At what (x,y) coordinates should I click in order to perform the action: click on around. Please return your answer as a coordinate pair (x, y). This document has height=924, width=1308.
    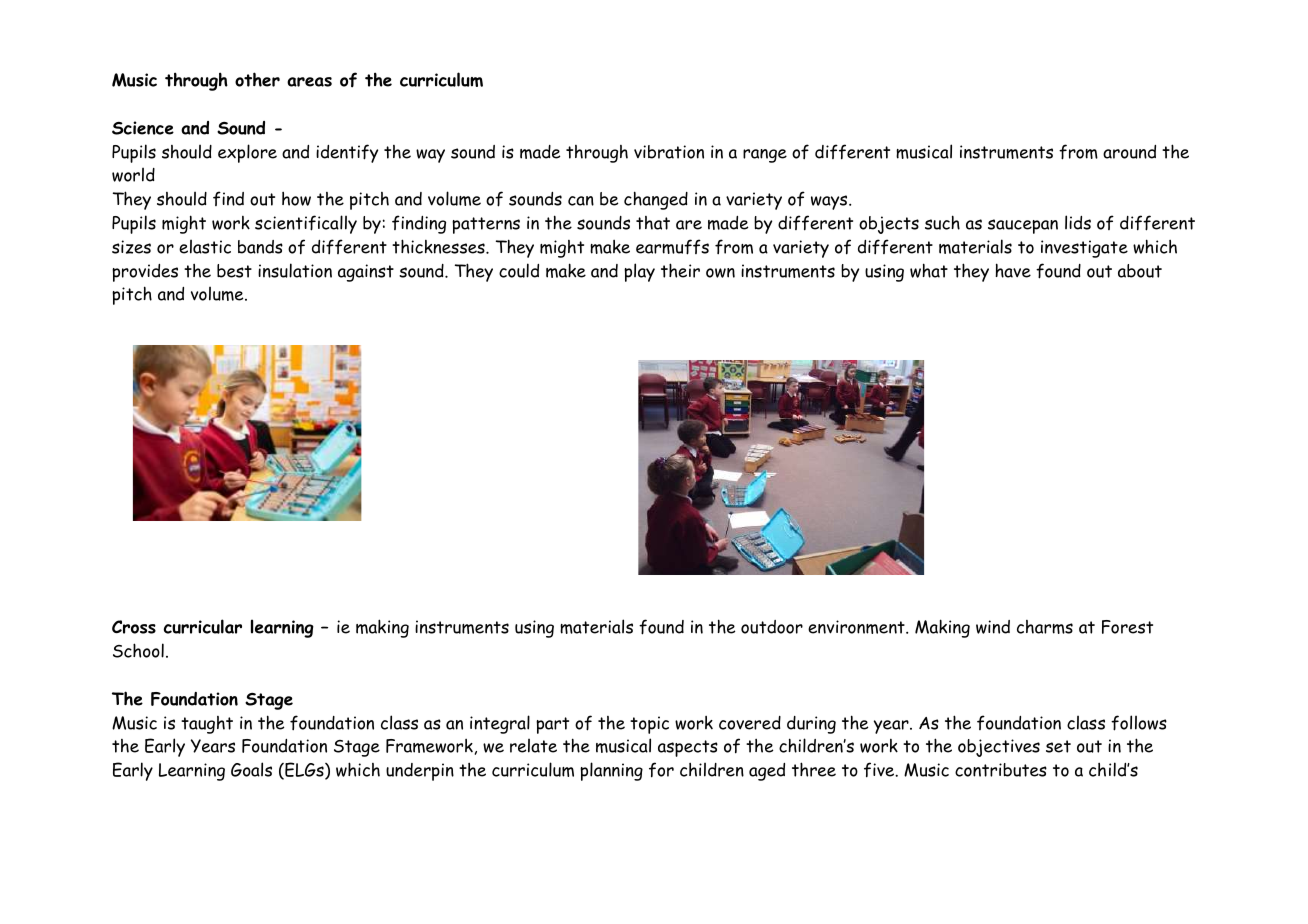
    Looking at the image, I should click on (1129, 152).
